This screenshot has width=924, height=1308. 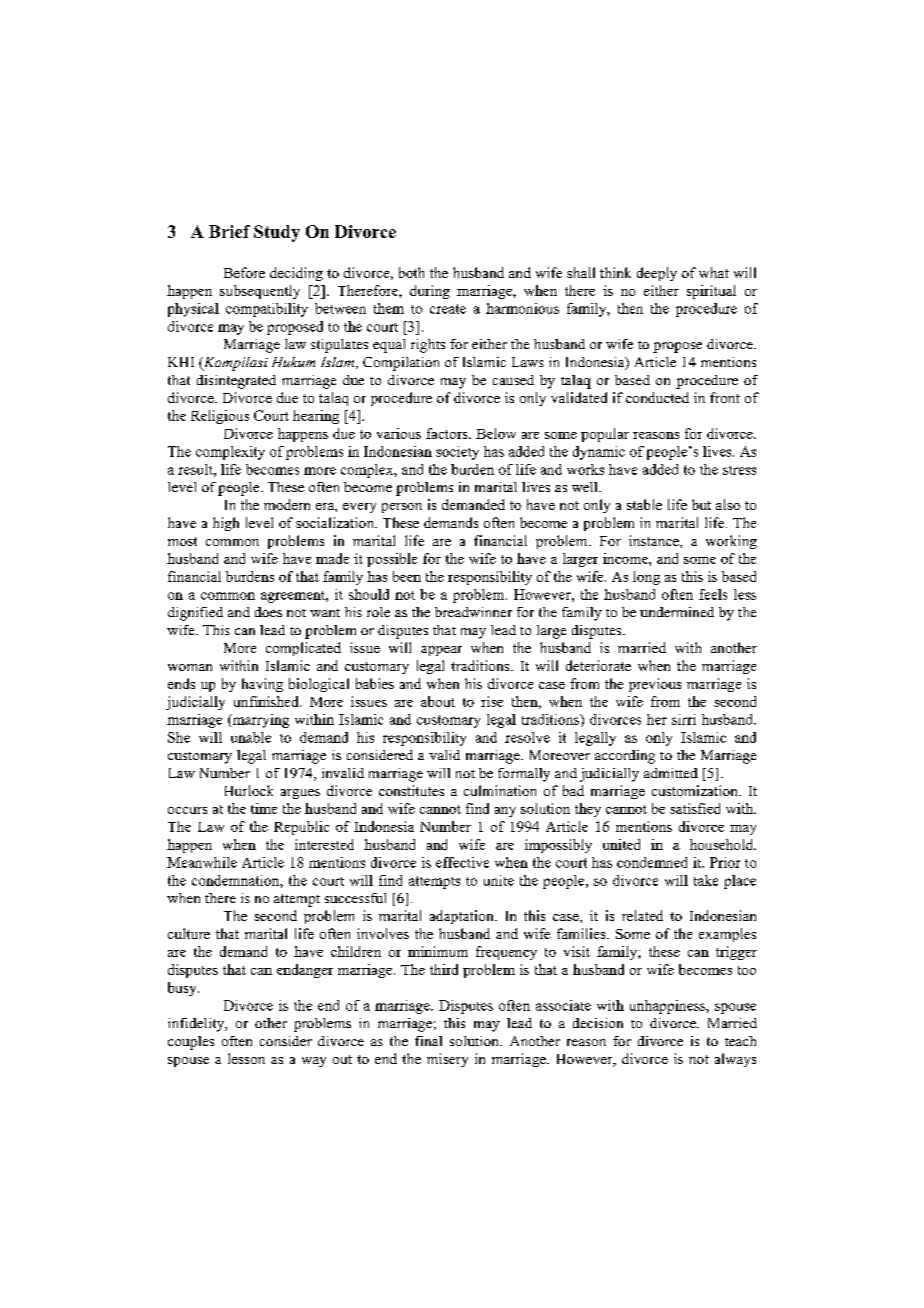 What do you see at coordinates (428, 1041) in the screenshot?
I see `final` at bounding box center [428, 1041].
